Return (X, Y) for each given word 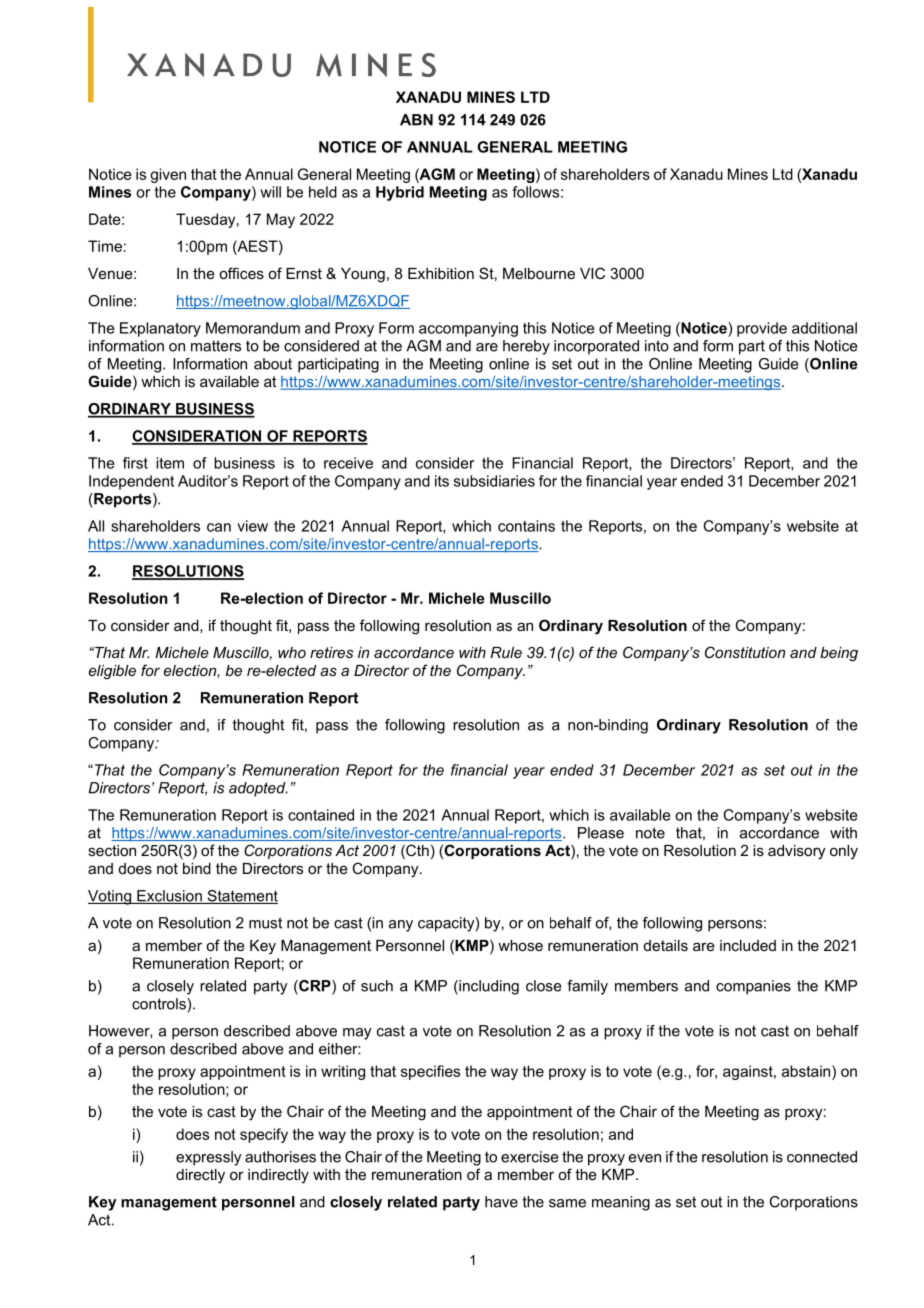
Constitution (745, 652)
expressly (209, 1158)
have (501, 1202)
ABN (416, 120)
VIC (592, 273)
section (112, 850)
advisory (796, 852)
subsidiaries (494, 481)
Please (601, 833)
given (168, 175)
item (170, 463)
